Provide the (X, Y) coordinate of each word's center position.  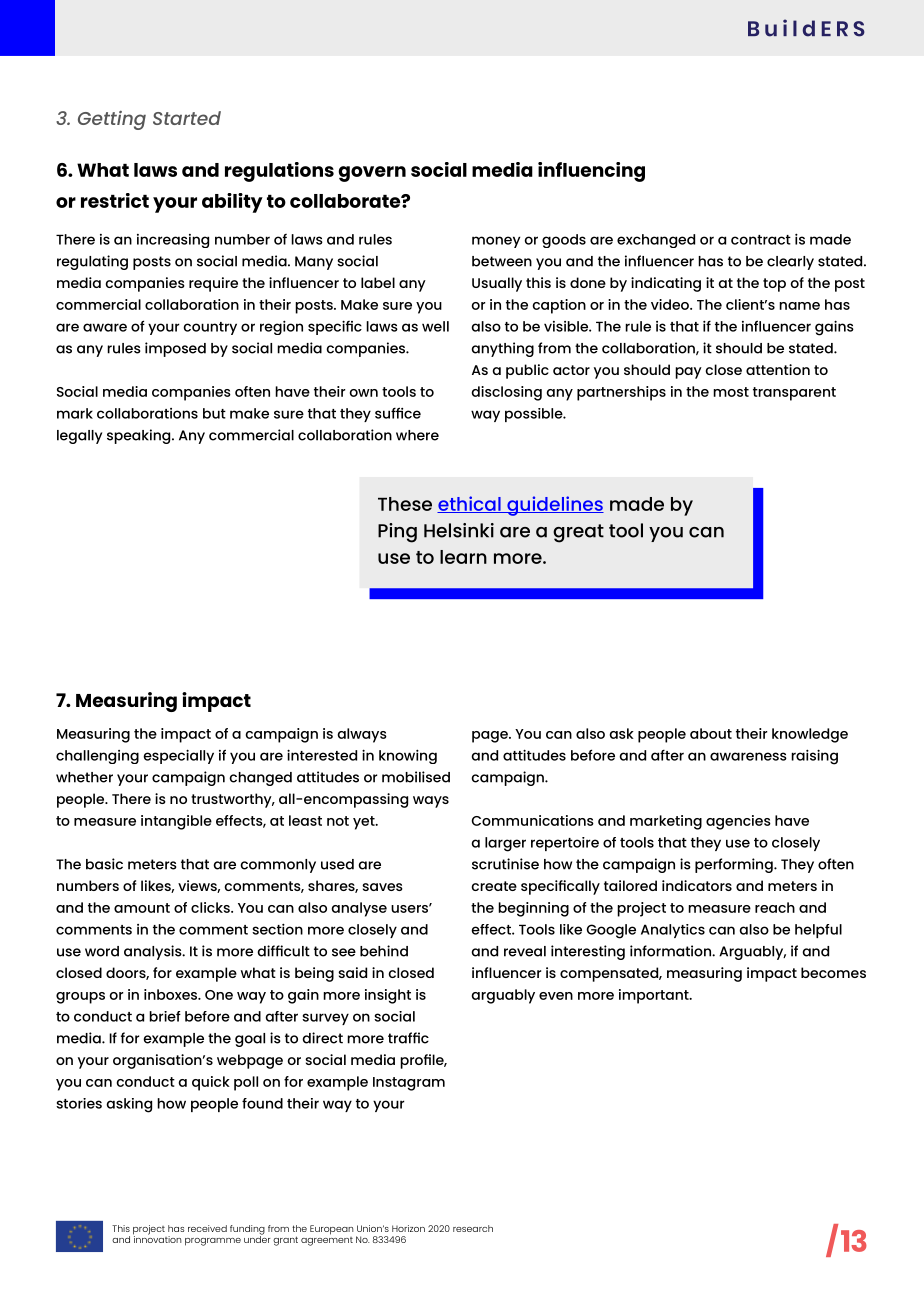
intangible (176, 822)
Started (187, 118)
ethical (470, 504)
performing (735, 865)
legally (79, 437)
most (731, 392)
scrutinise (505, 864)
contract (761, 240)
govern (372, 174)
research (473, 1228)
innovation (157, 1238)
